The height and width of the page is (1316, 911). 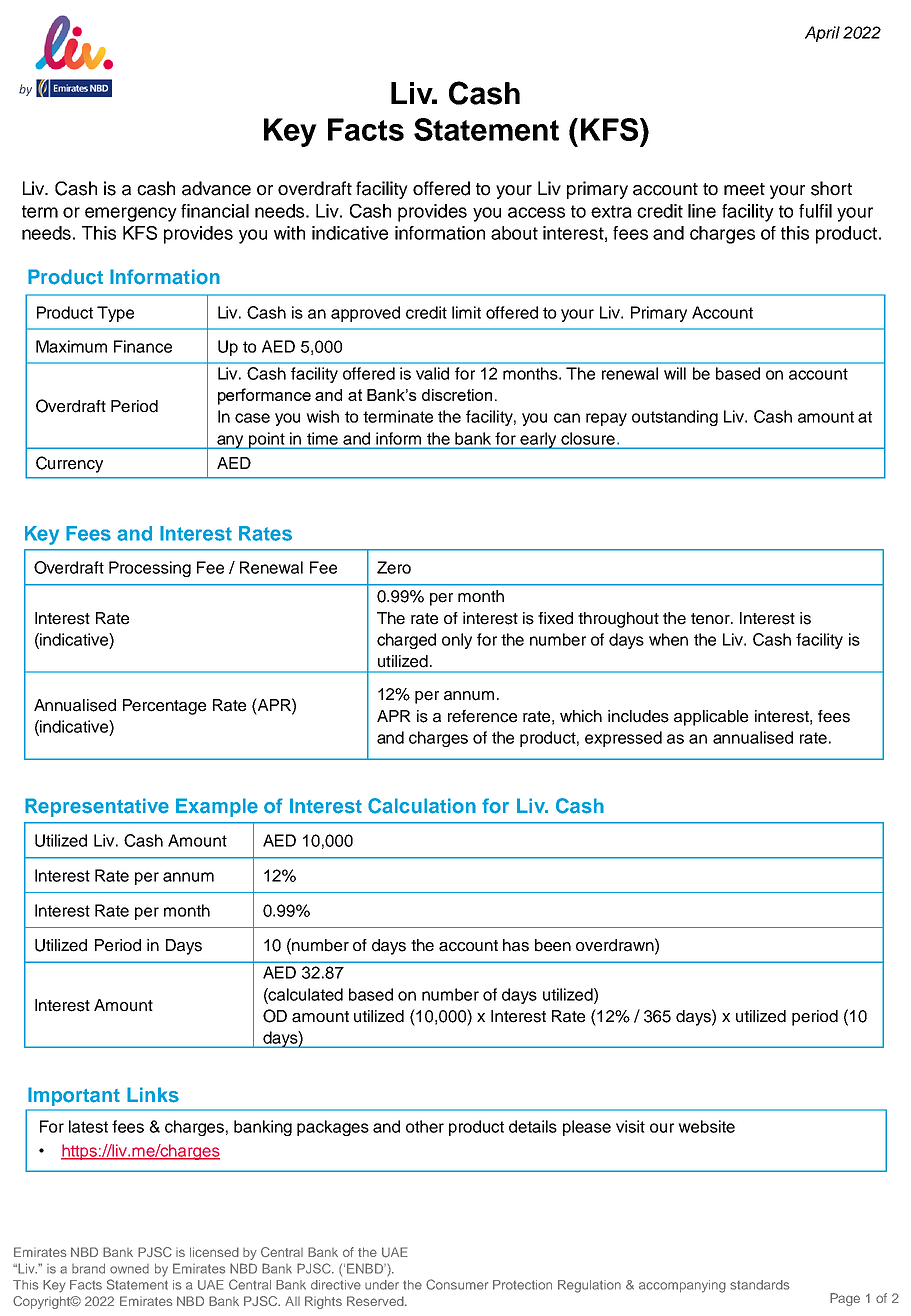 What do you see at coordinates (536, 212) in the page?
I see `access` at bounding box center [536, 212].
